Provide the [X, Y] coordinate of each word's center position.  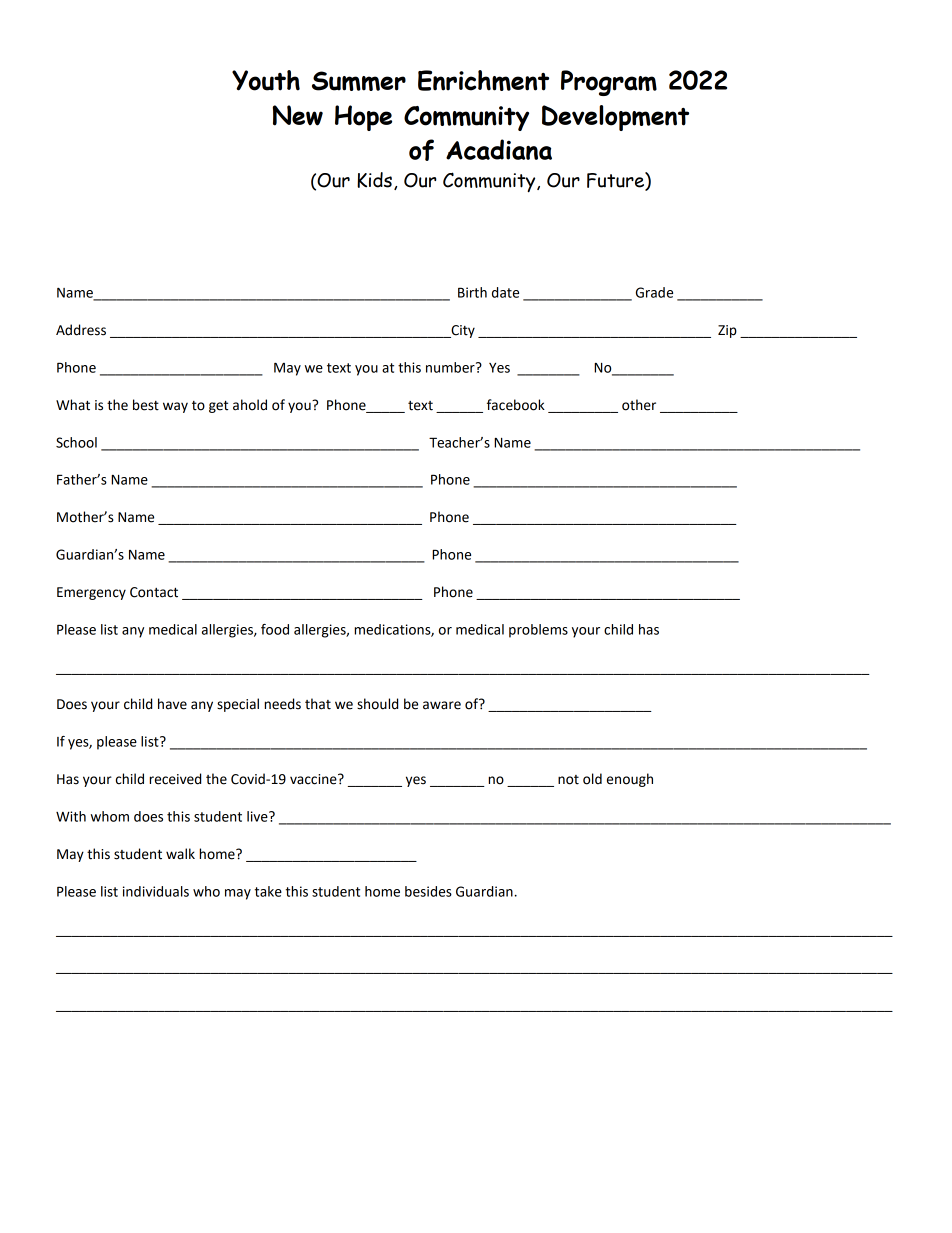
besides [428, 891]
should [377, 704]
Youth [266, 80]
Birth [472, 292]
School [76, 442]
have [172, 704]
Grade [654, 292]
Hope [363, 118]
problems [538, 631]
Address [81, 330]
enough [630, 780]
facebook [516, 405]
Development [615, 118]
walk [180, 853]
